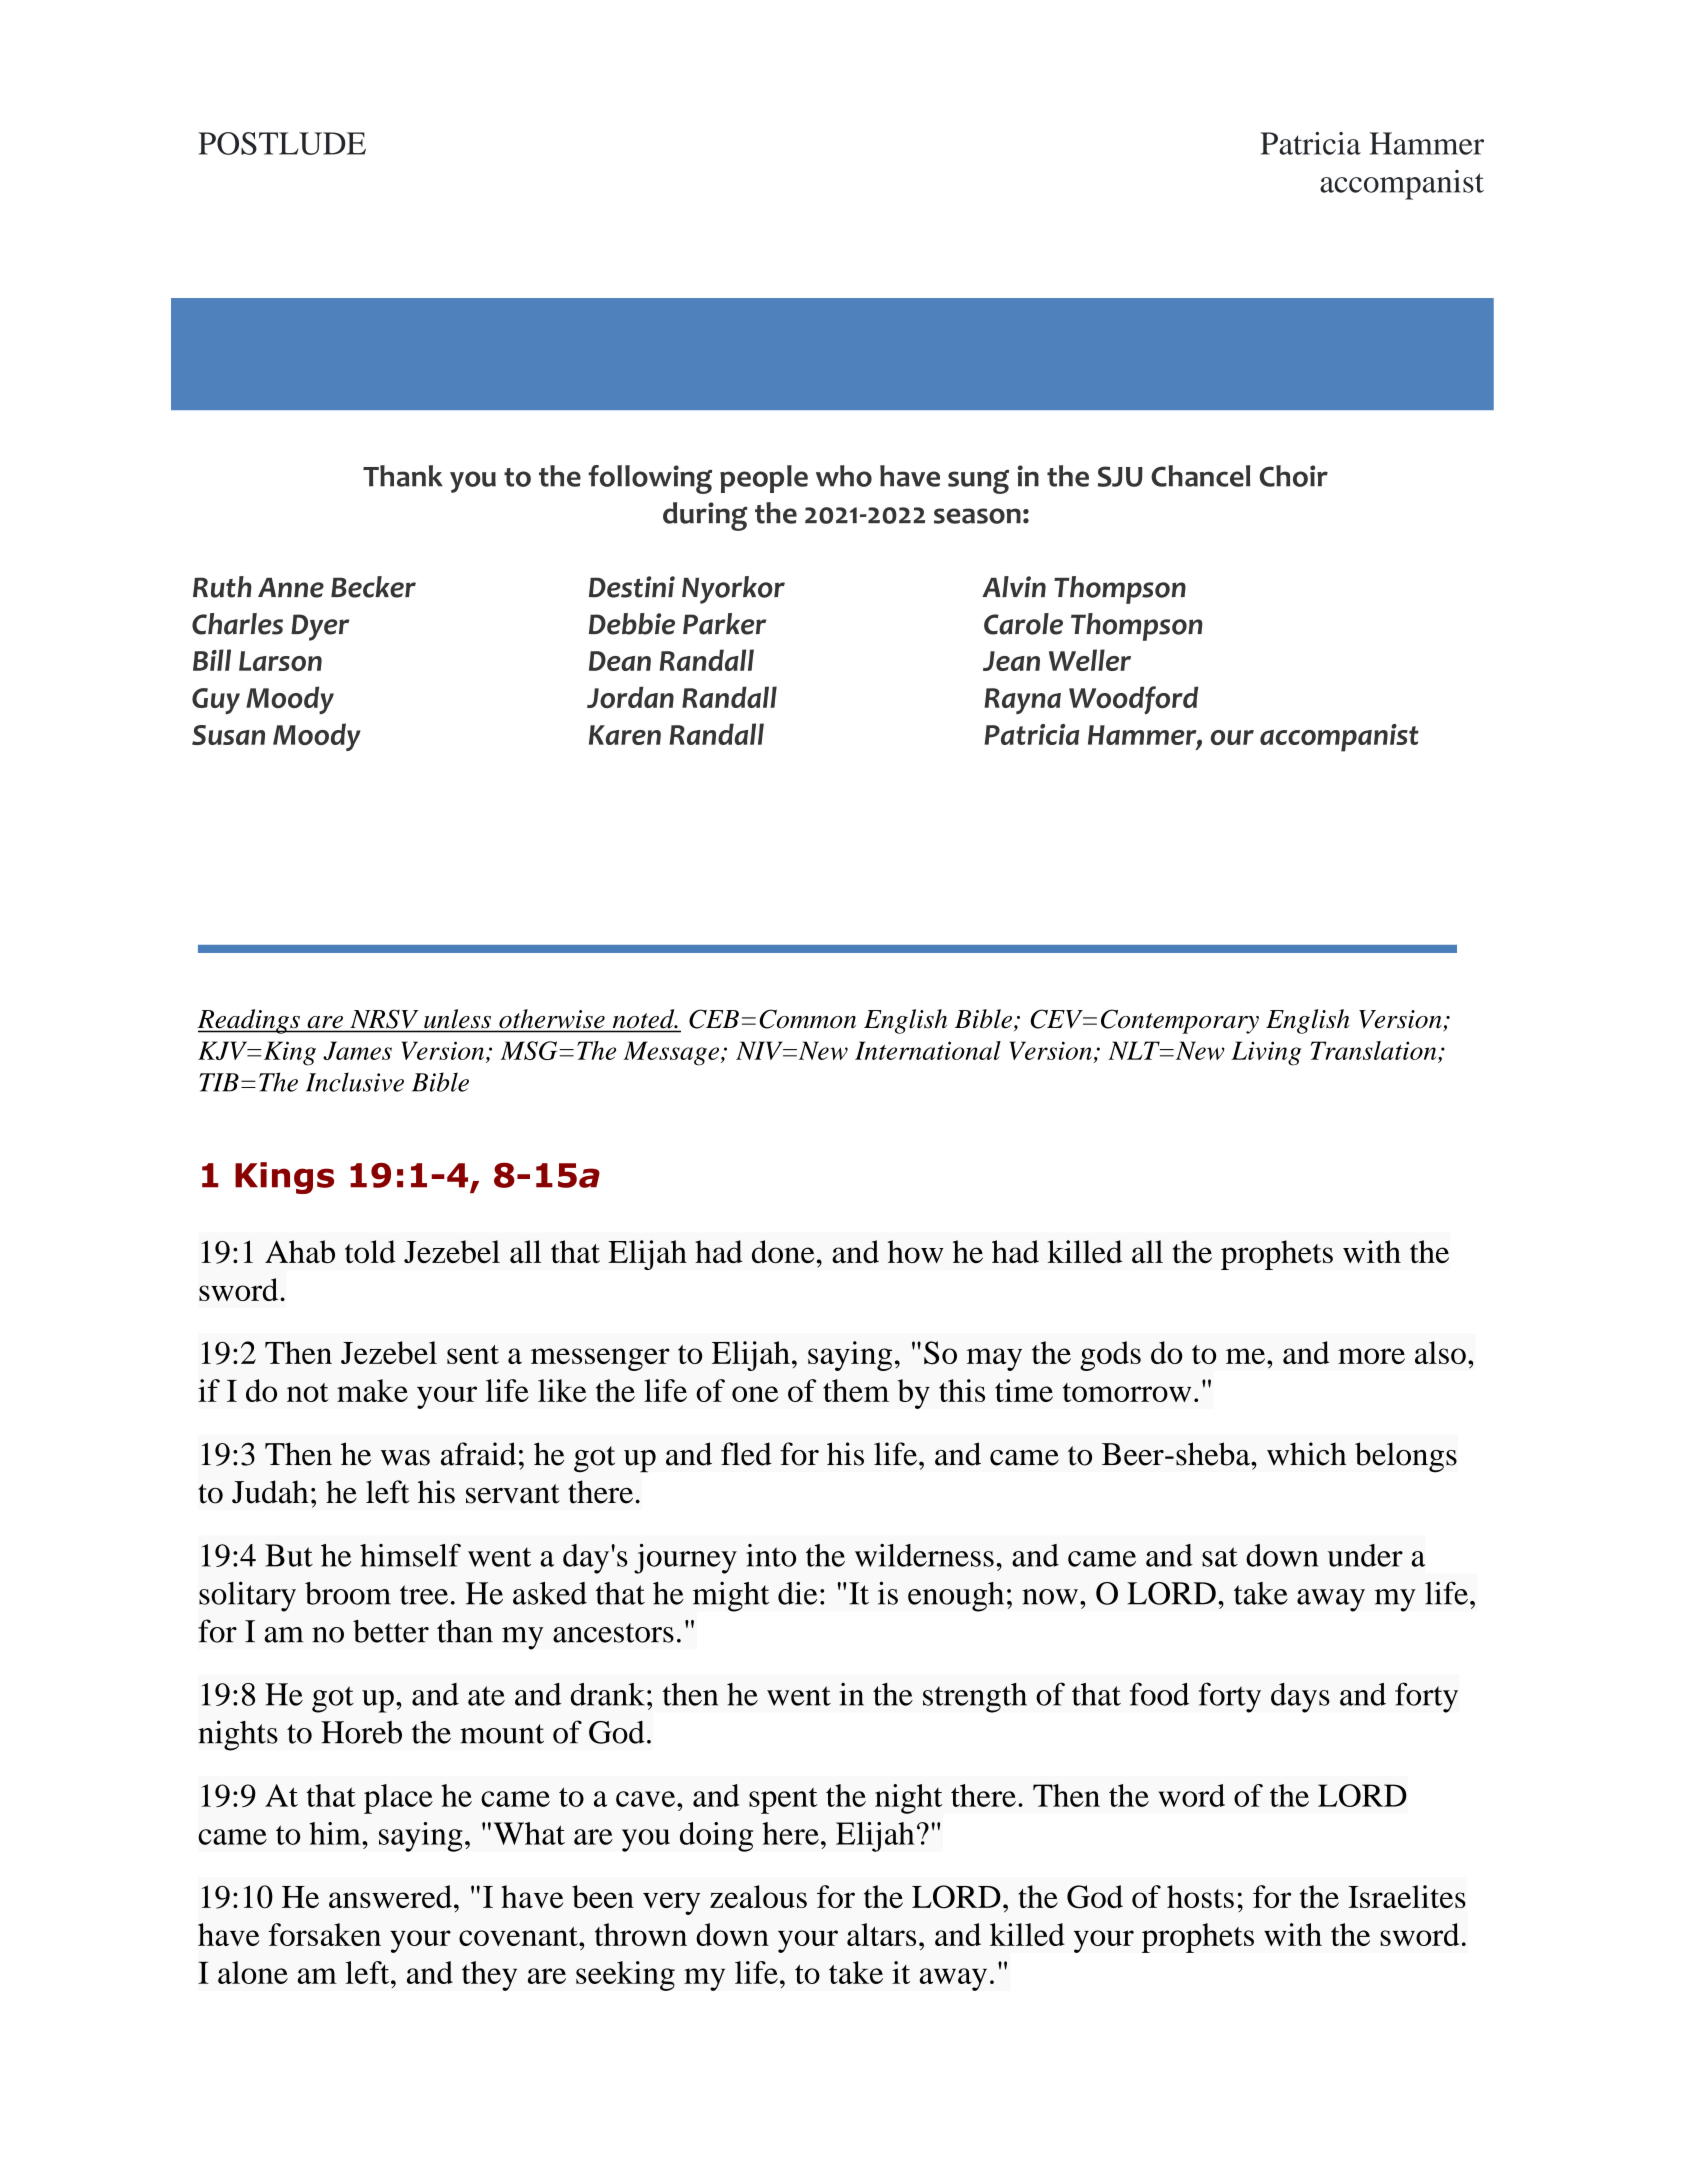  What do you see at coordinates (325, 1934) in the screenshot?
I see `forsaken` at bounding box center [325, 1934].
